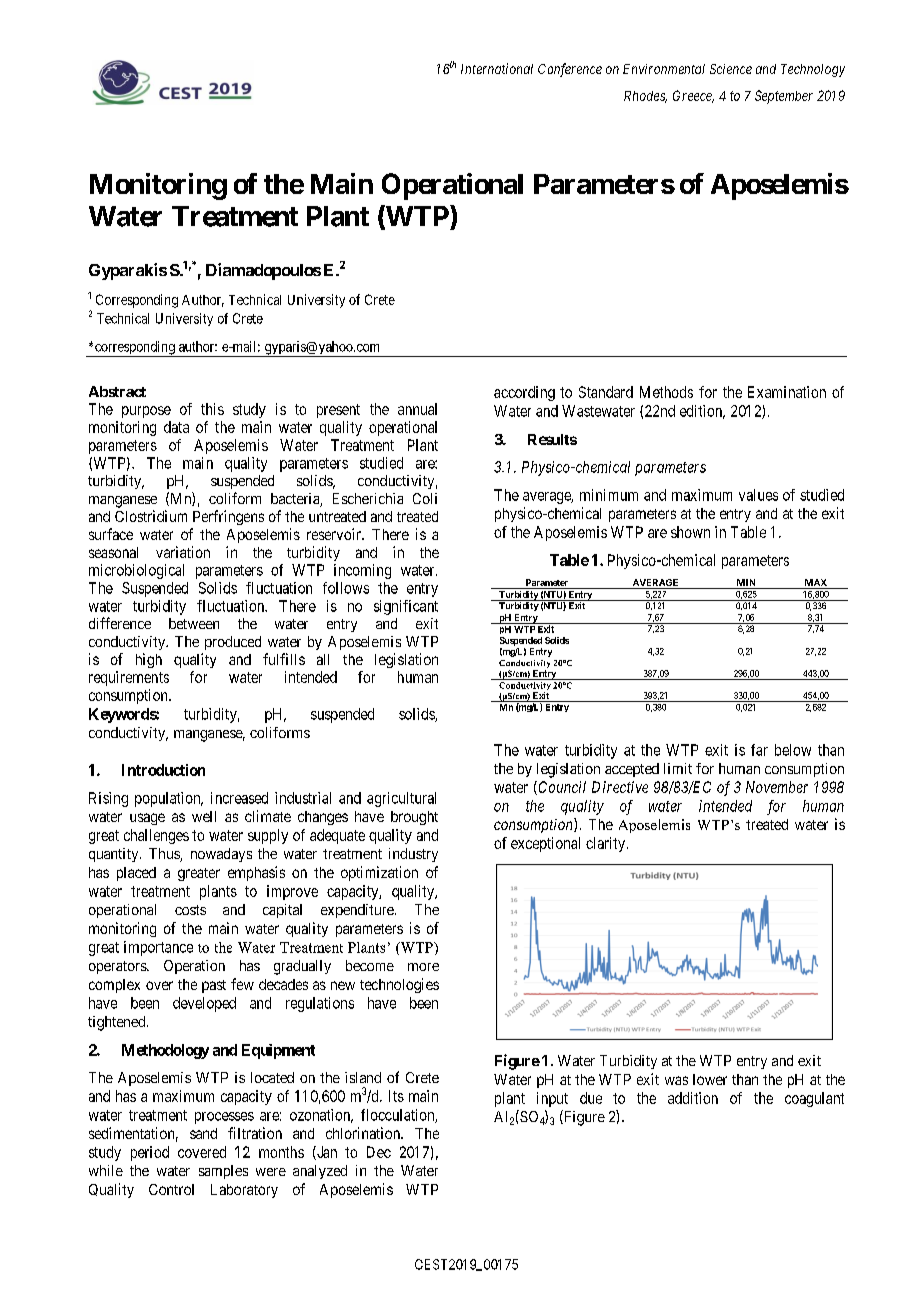 The height and width of the page is (1308, 924). I want to click on Its, so click(396, 1096).
